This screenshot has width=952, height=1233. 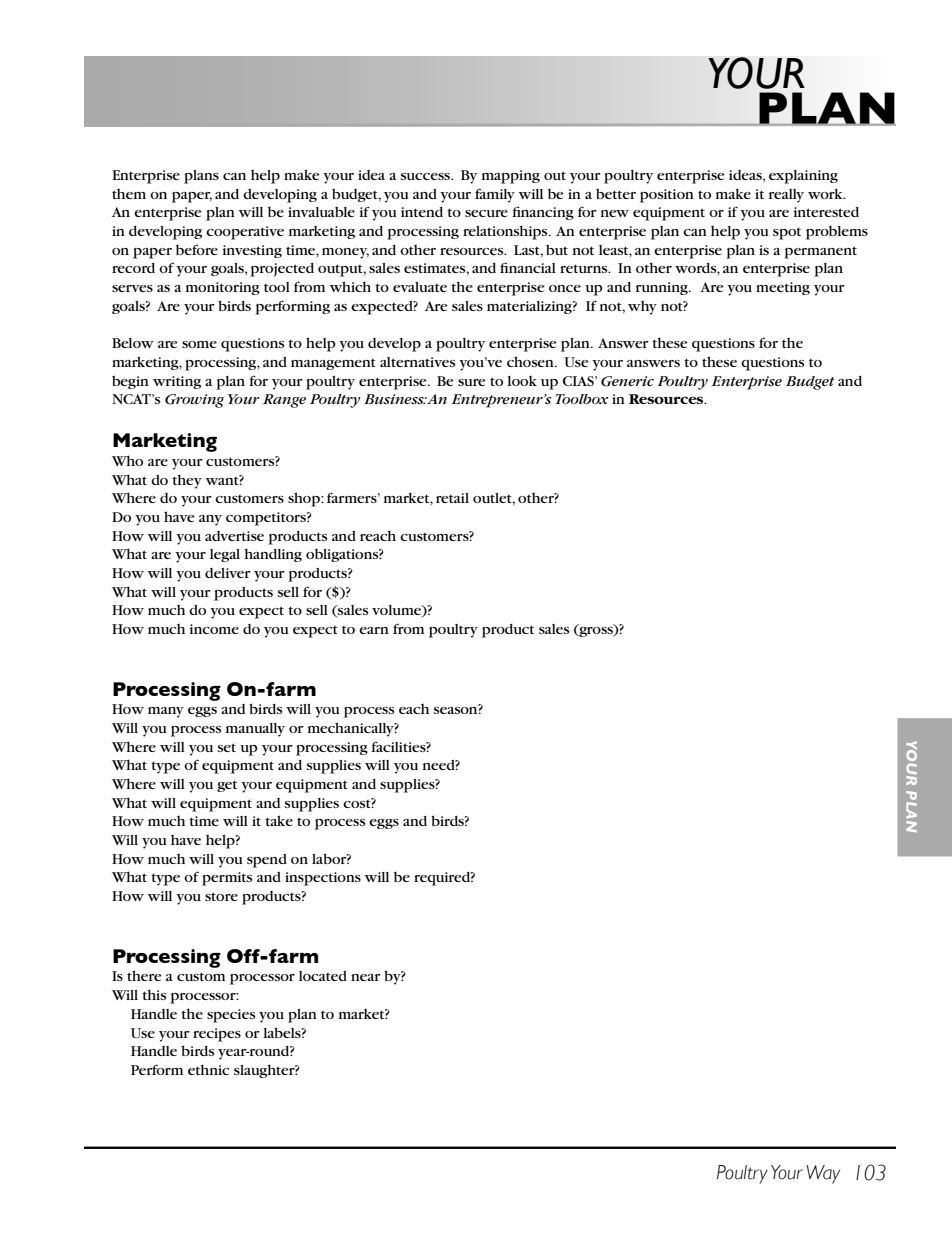 I want to click on take, so click(x=279, y=820).
